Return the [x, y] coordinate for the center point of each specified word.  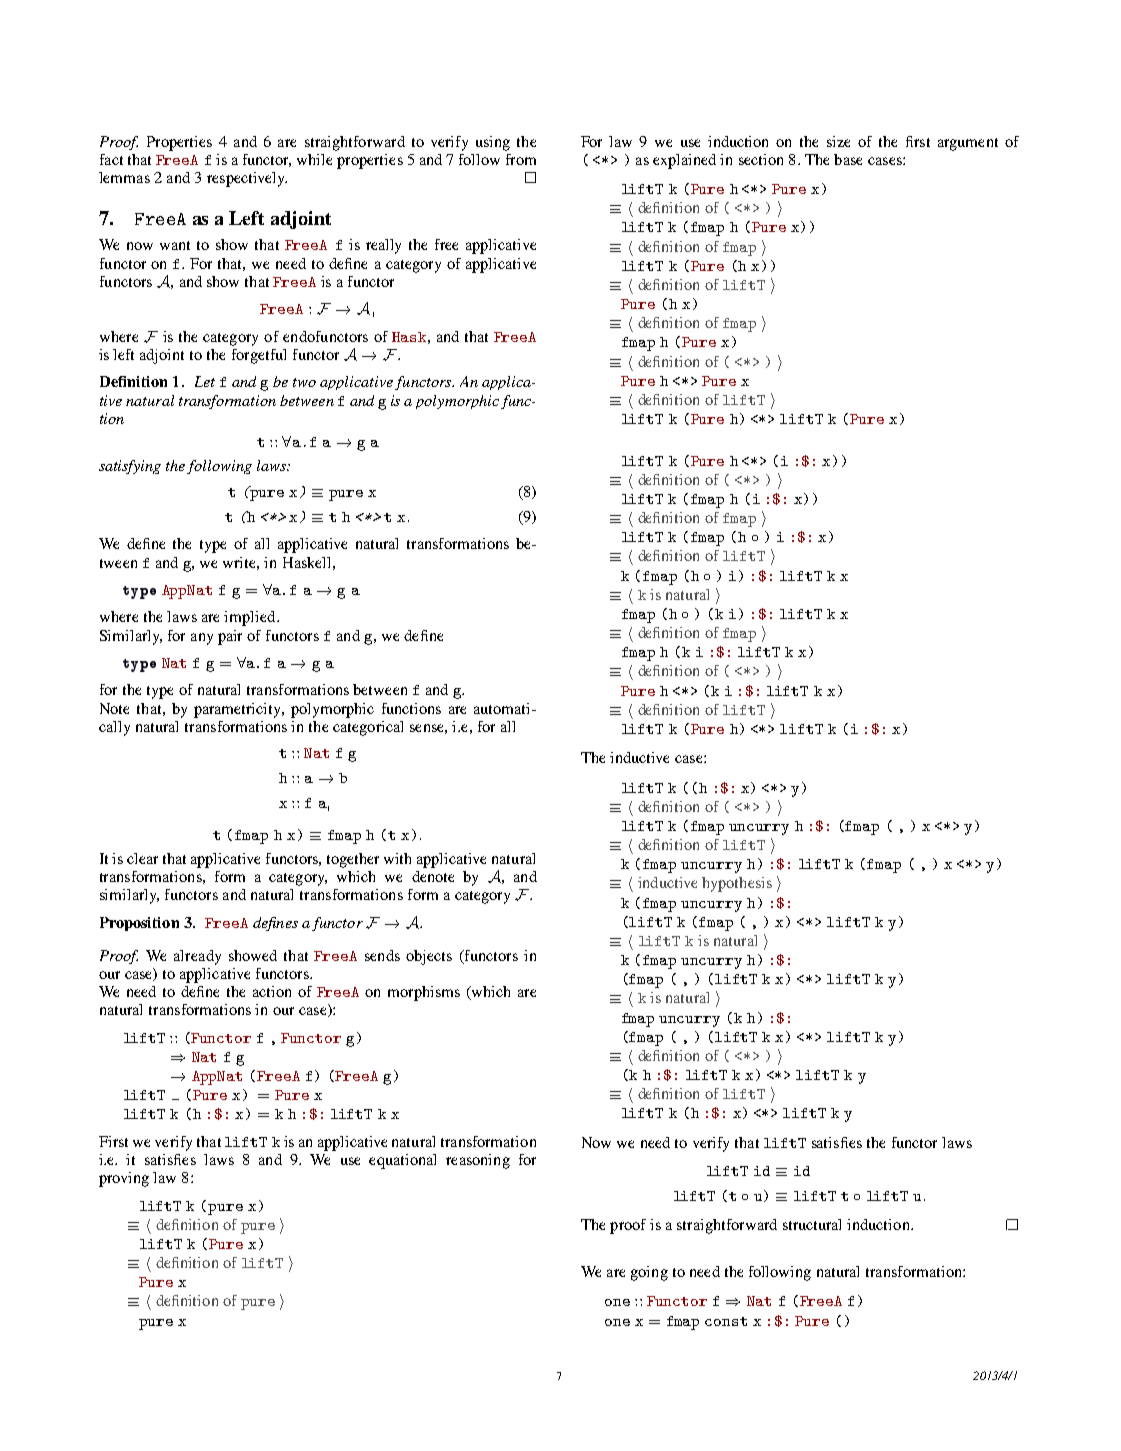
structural [812, 1224]
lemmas [124, 177]
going [649, 1273]
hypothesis [737, 884]
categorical [368, 728]
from [521, 159]
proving [124, 1179]
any [202, 639]
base [848, 159]
